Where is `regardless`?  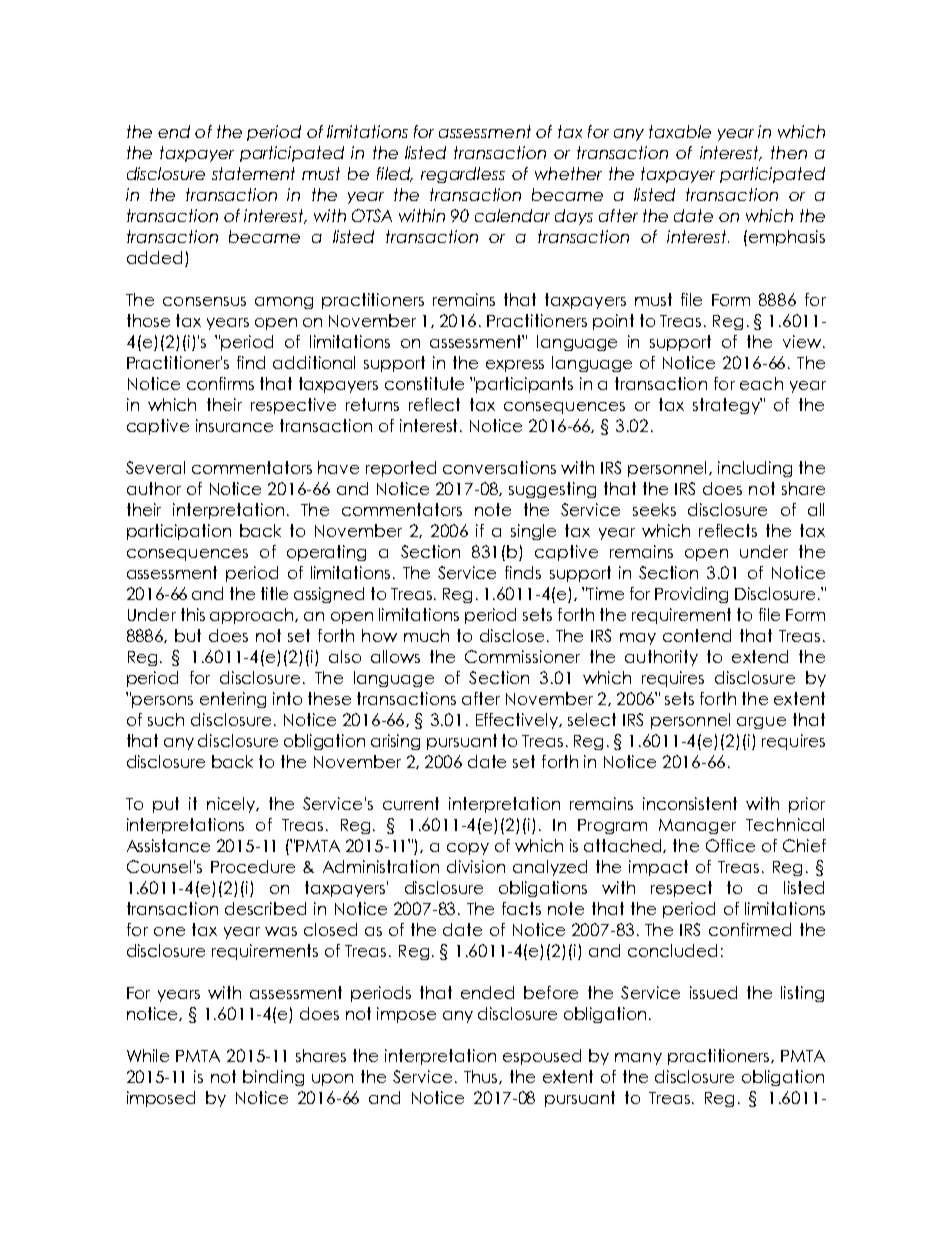 regardless is located at coordinates (463, 175).
